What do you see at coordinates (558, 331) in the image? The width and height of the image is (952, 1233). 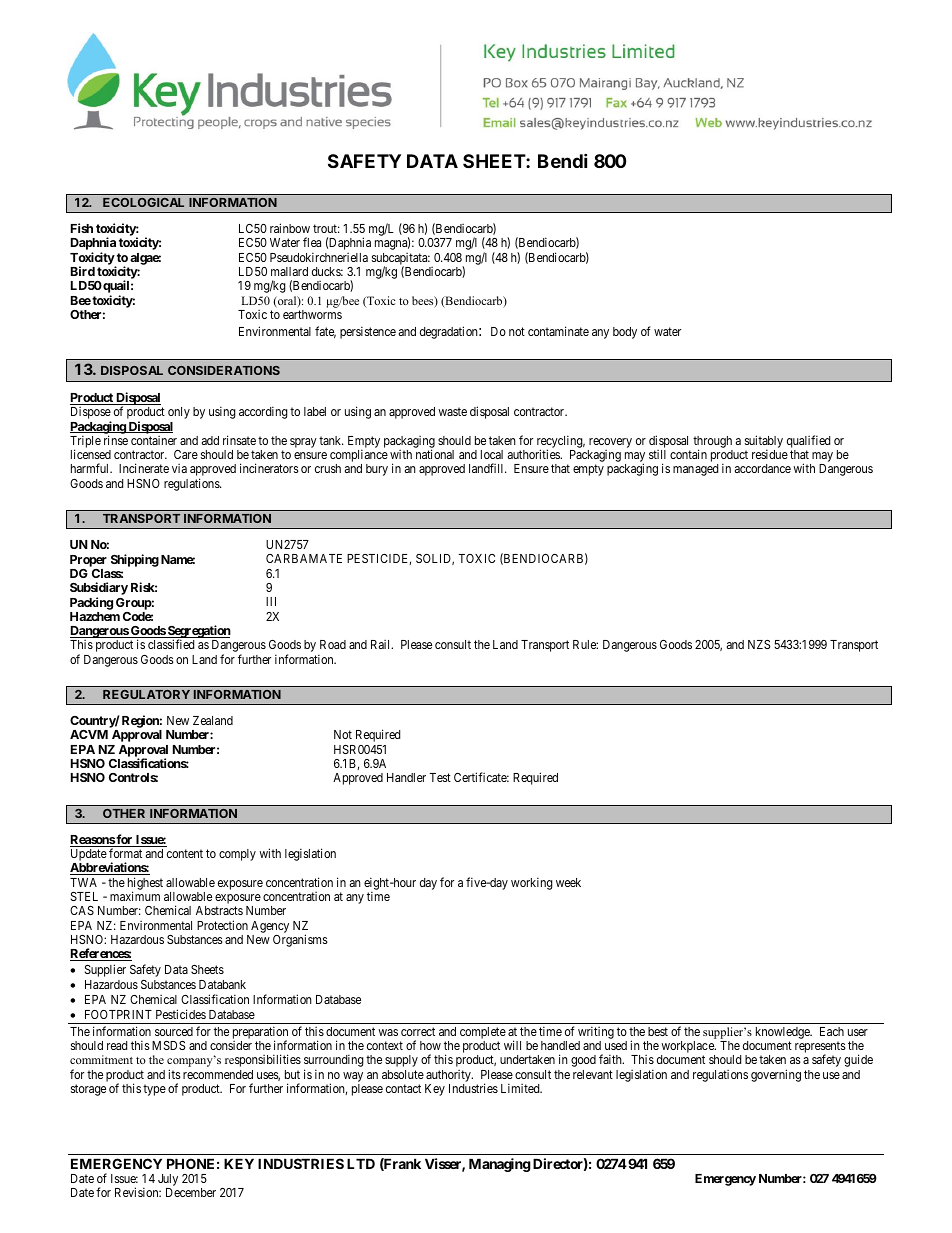 I see `contaminate` at bounding box center [558, 331].
